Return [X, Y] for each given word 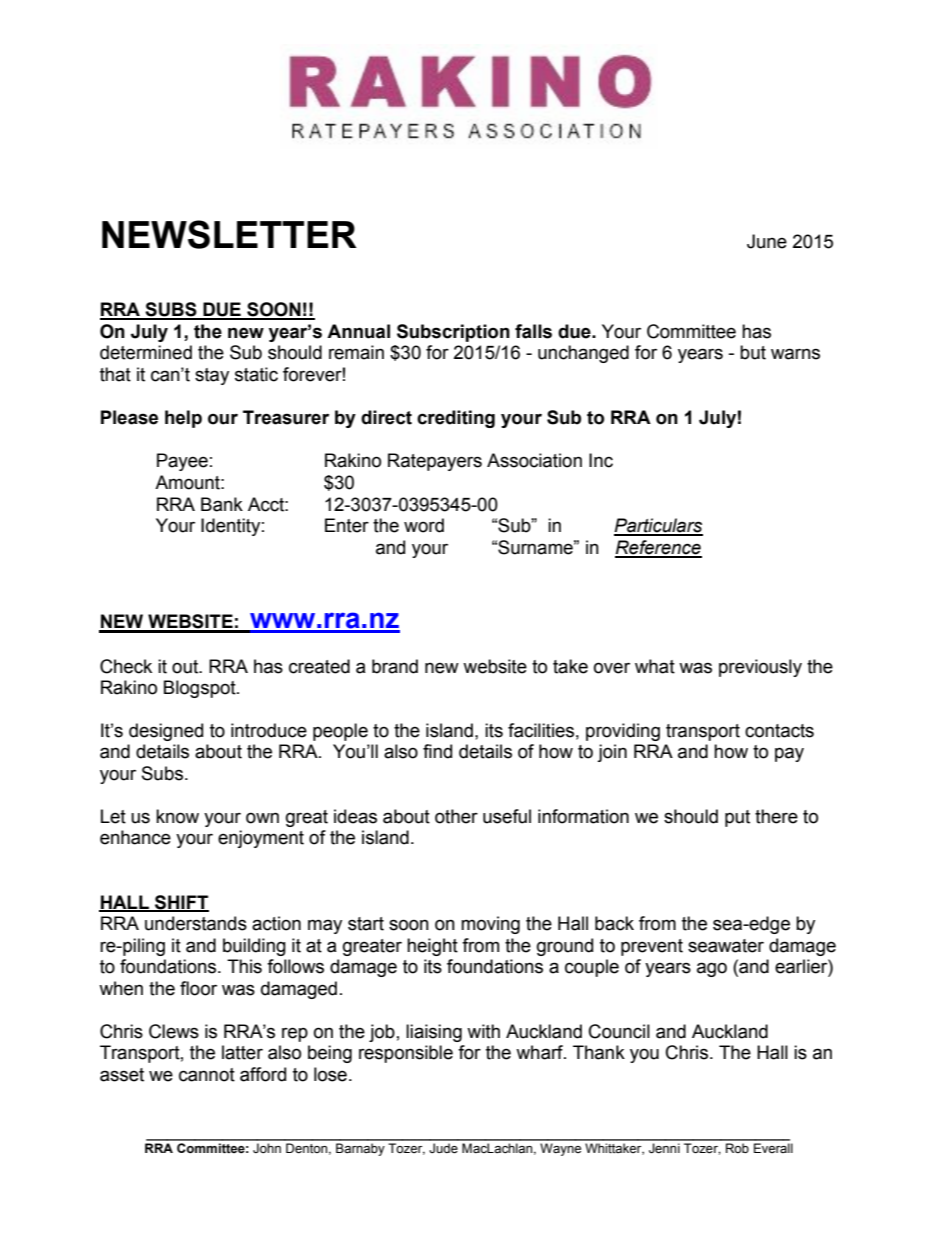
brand [395, 666]
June [767, 241]
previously [760, 668]
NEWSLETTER [229, 234]
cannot [207, 1075]
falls [533, 331]
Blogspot [201, 689]
